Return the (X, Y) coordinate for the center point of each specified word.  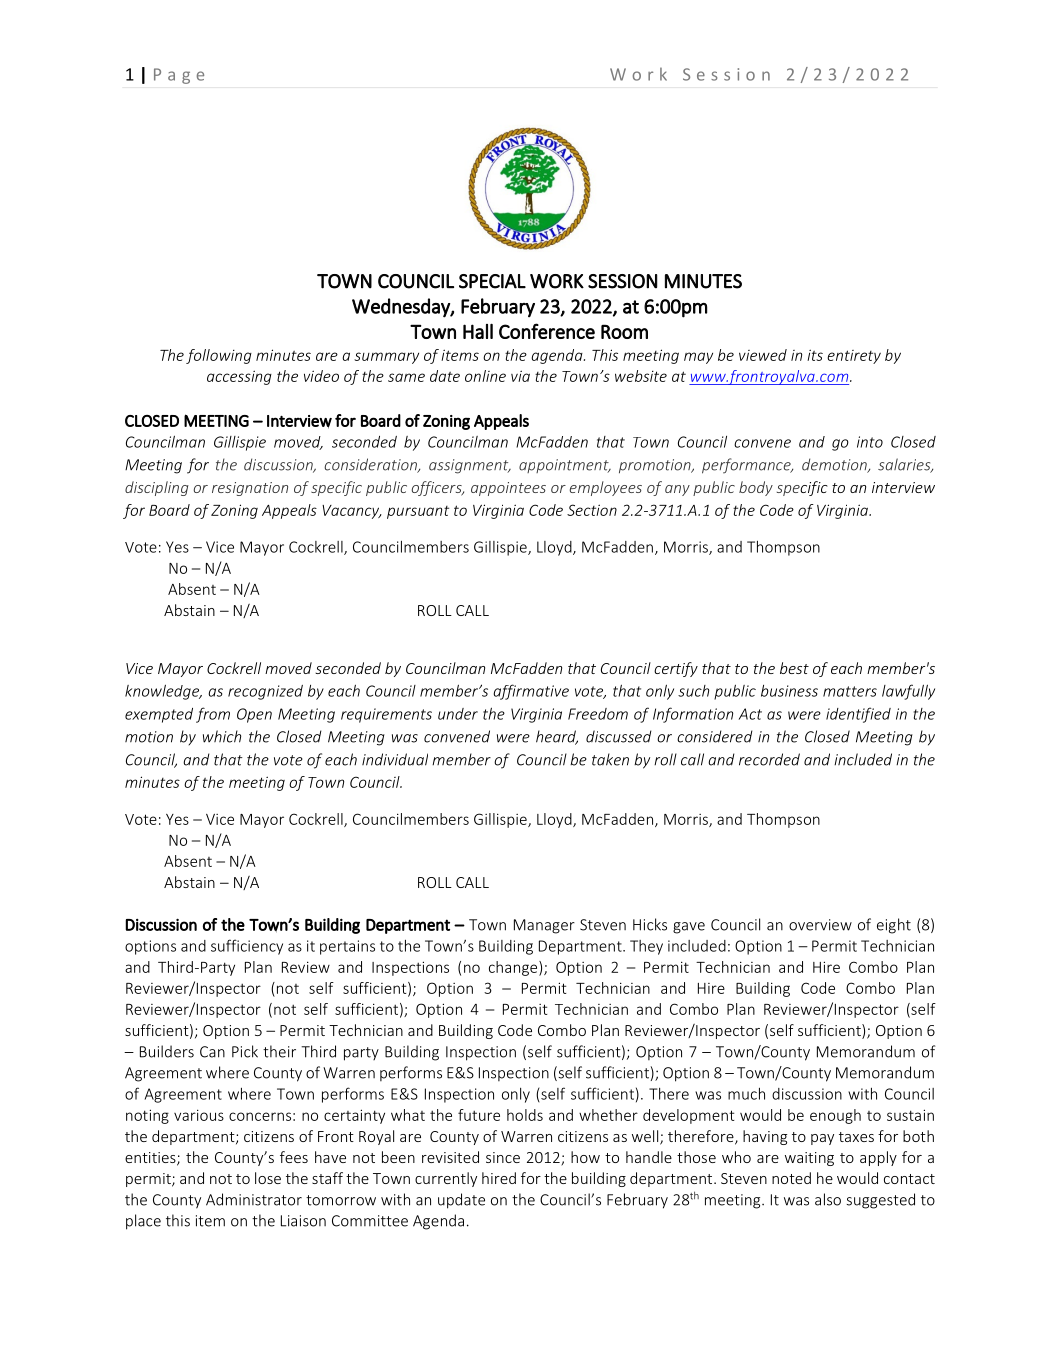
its (815, 355)
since (503, 1157)
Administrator (254, 1199)
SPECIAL (492, 281)
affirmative (531, 692)
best (794, 668)
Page (179, 76)
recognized (265, 692)
